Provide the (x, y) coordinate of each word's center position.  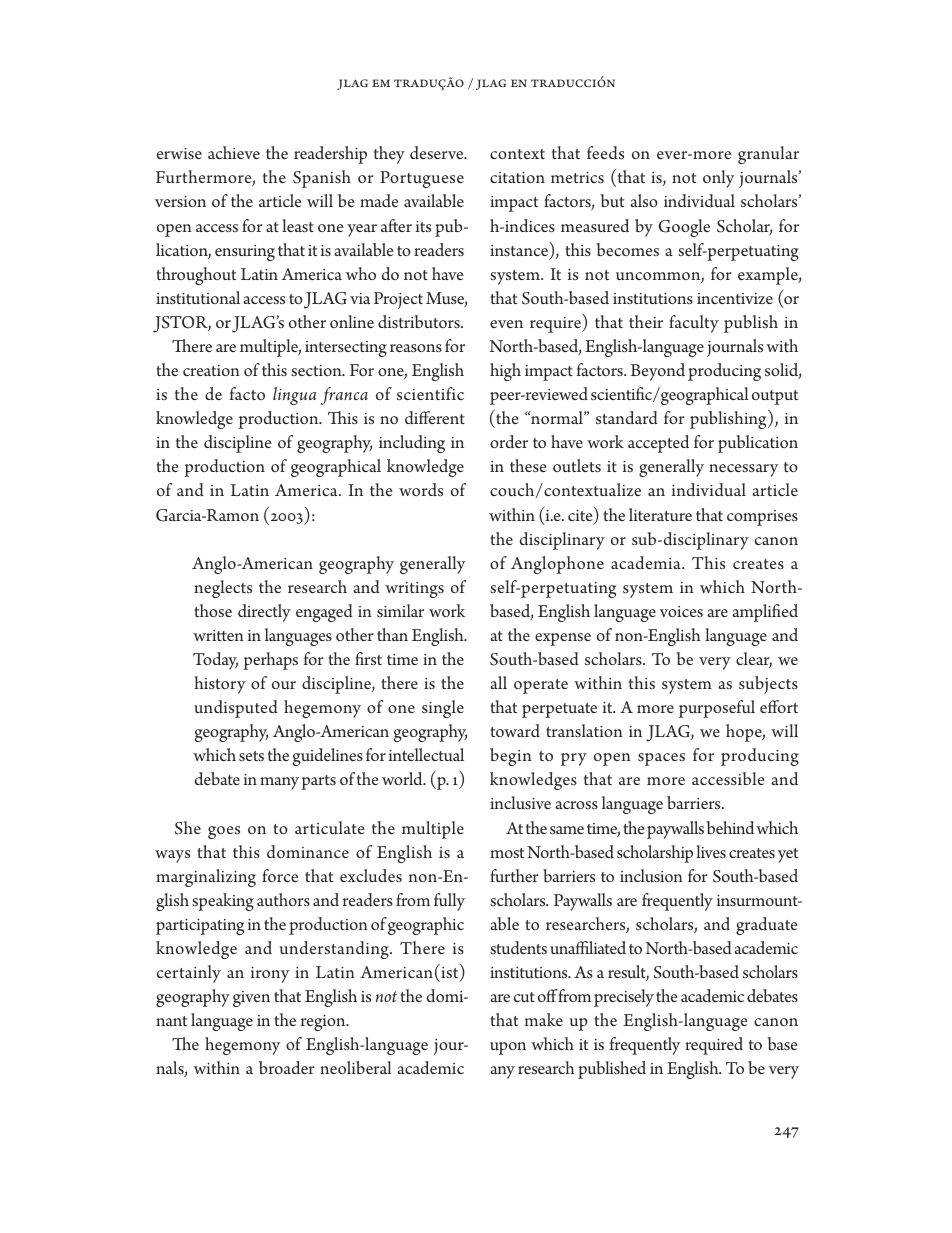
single (443, 709)
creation (211, 370)
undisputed (236, 709)
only (718, 179)
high (505, 372)
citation (517, 177)
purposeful (717, 709)
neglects (223, 589)
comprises (762, 518)
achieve (234, 152)
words (421, 490)
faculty (694, 324)
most (507, 853)
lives (711, 851)
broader (286, 1067)
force (280, 875)
